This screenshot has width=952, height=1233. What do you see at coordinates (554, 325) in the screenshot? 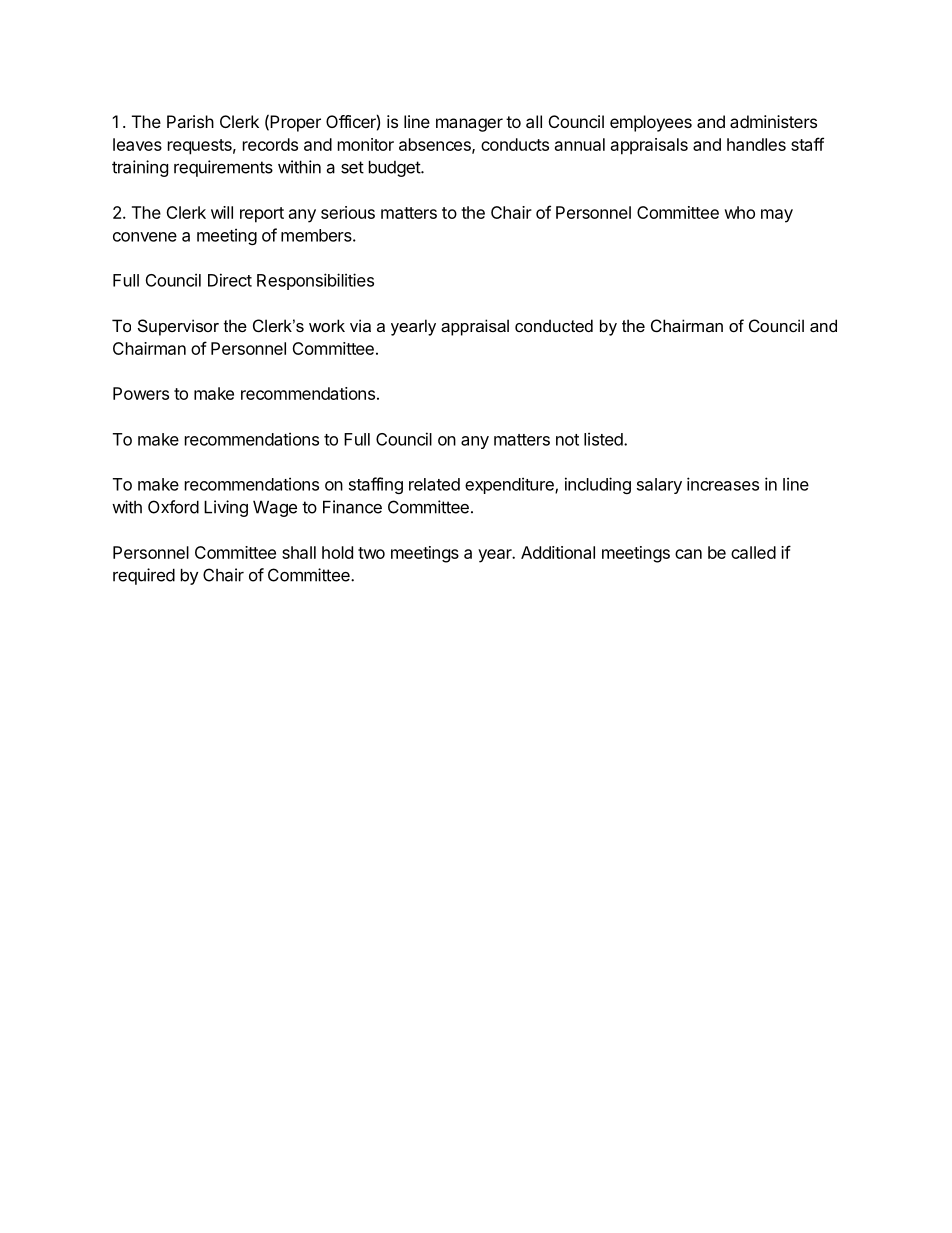
I see `conducted` at bounding box center [554, 325].
